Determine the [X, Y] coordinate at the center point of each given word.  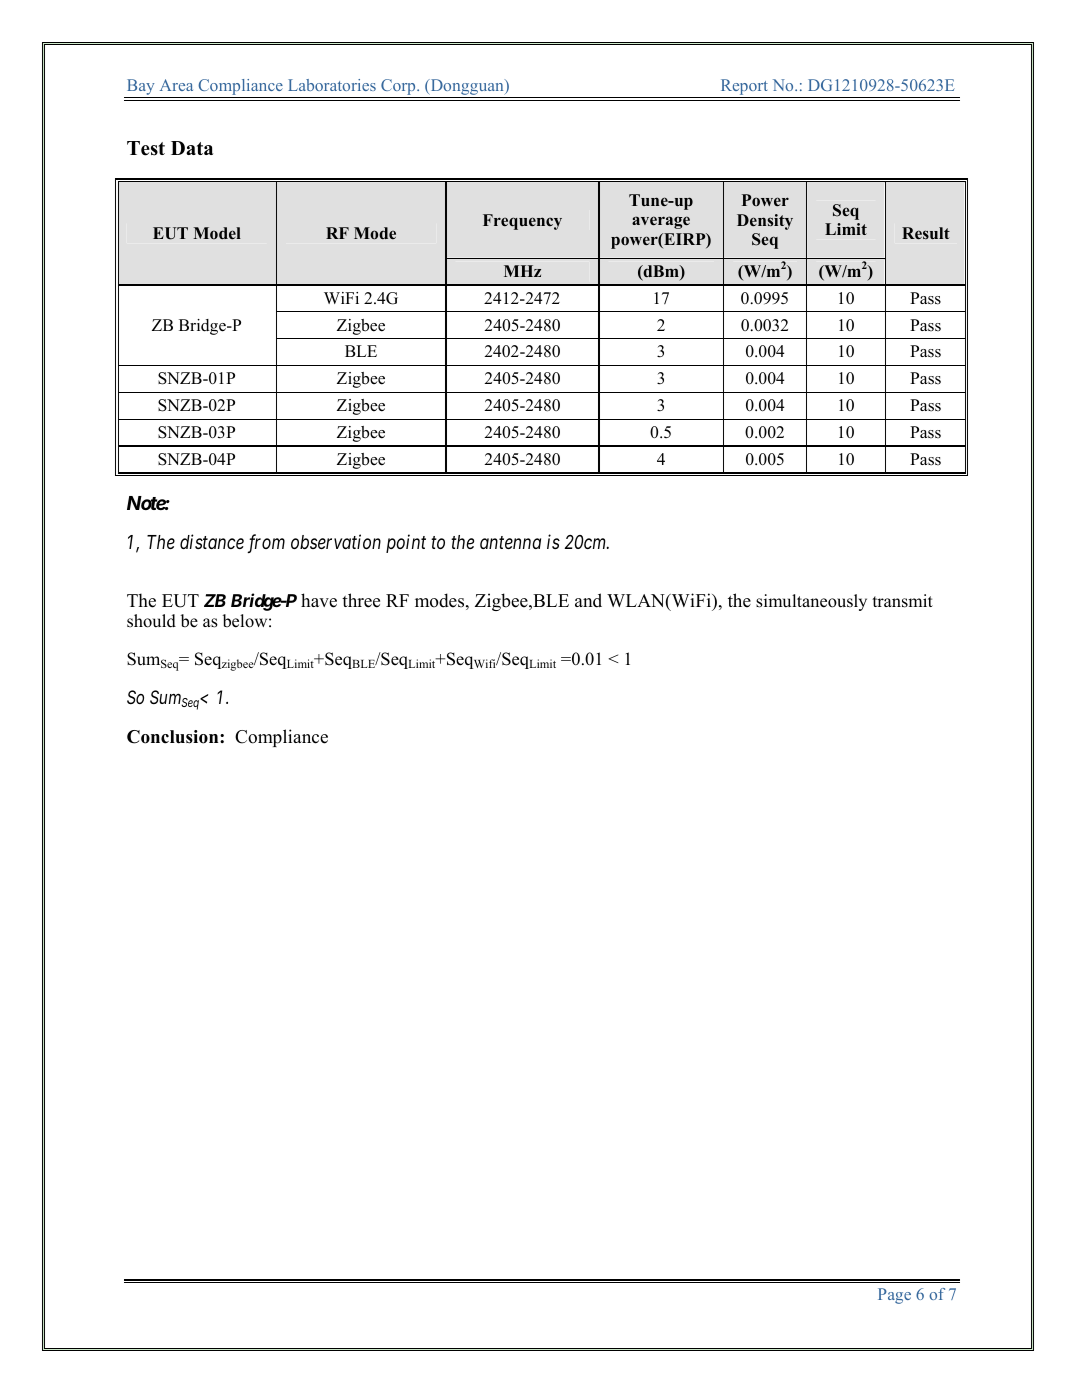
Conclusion [174, 737]
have [319, 600]
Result [926, 233]
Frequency [522, 222]
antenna [510, 543]
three [361, 600]
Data [192, 148]
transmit [902, 601]
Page [894, 1296]
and [588, 600]
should [151, 621]
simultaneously [811, 602]
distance [212, 541]
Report [744, 88]
